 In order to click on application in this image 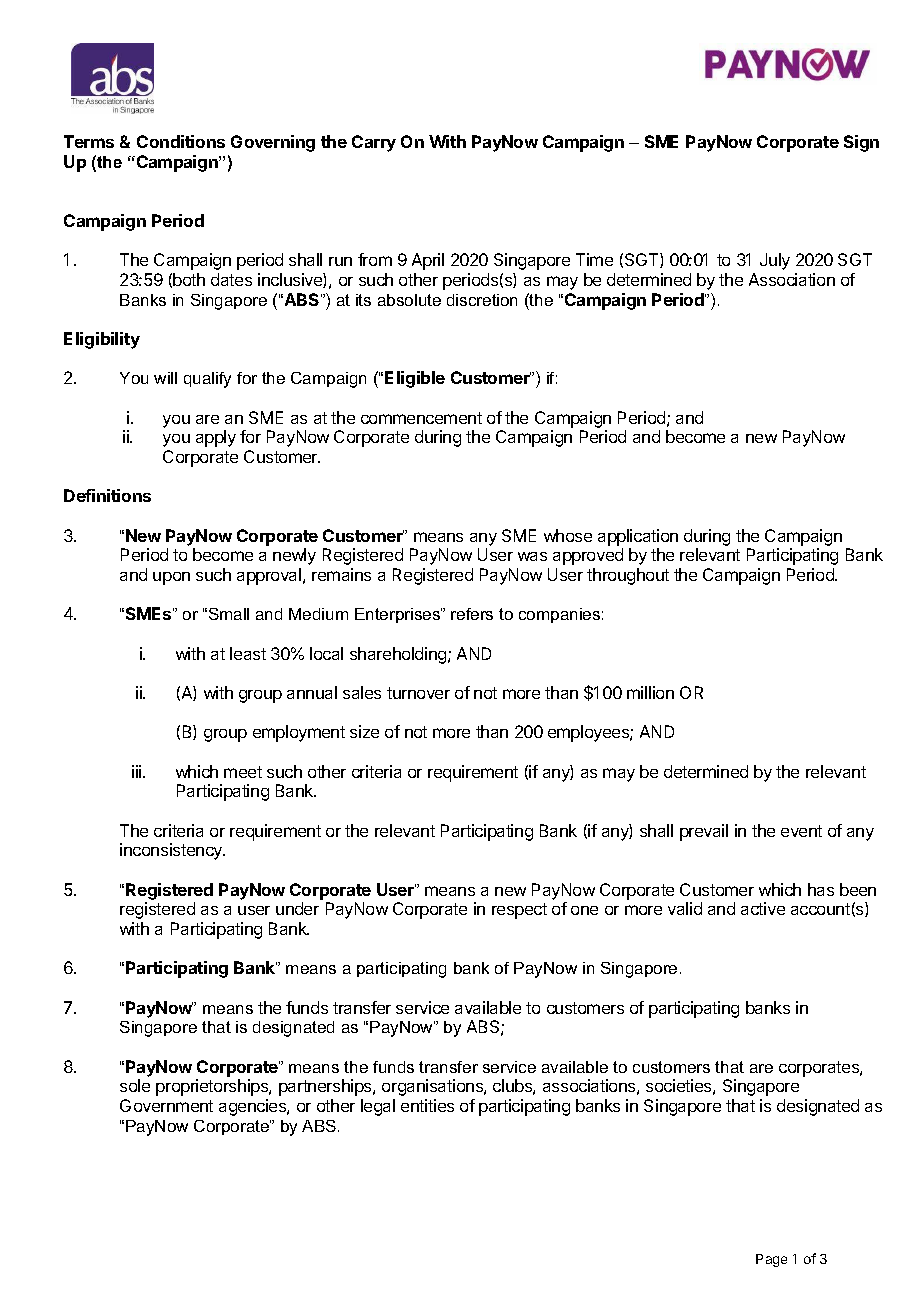, I will do `click(638, 537)`.
